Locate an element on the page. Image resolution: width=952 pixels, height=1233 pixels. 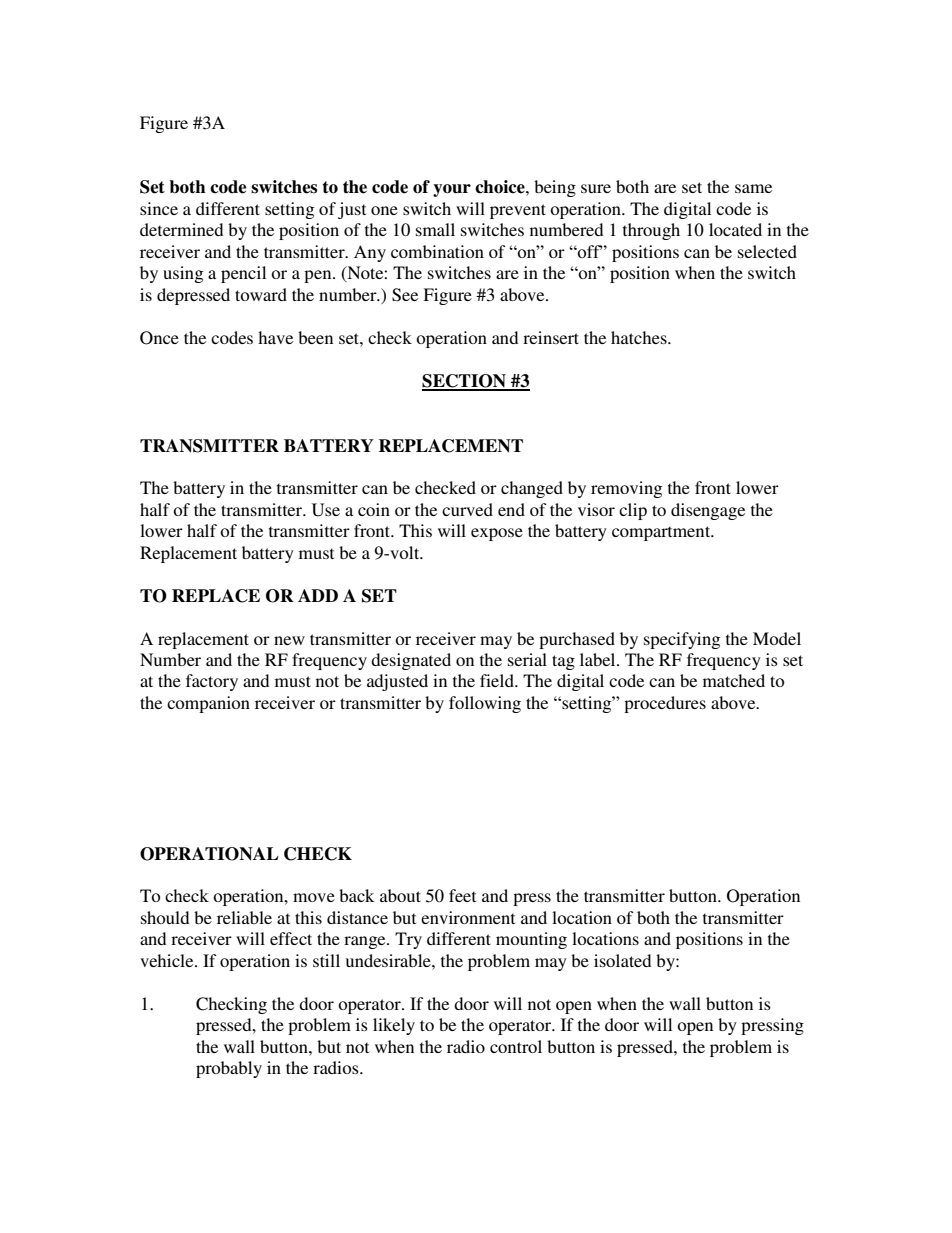
feet is located at coordinates (462, 895).
